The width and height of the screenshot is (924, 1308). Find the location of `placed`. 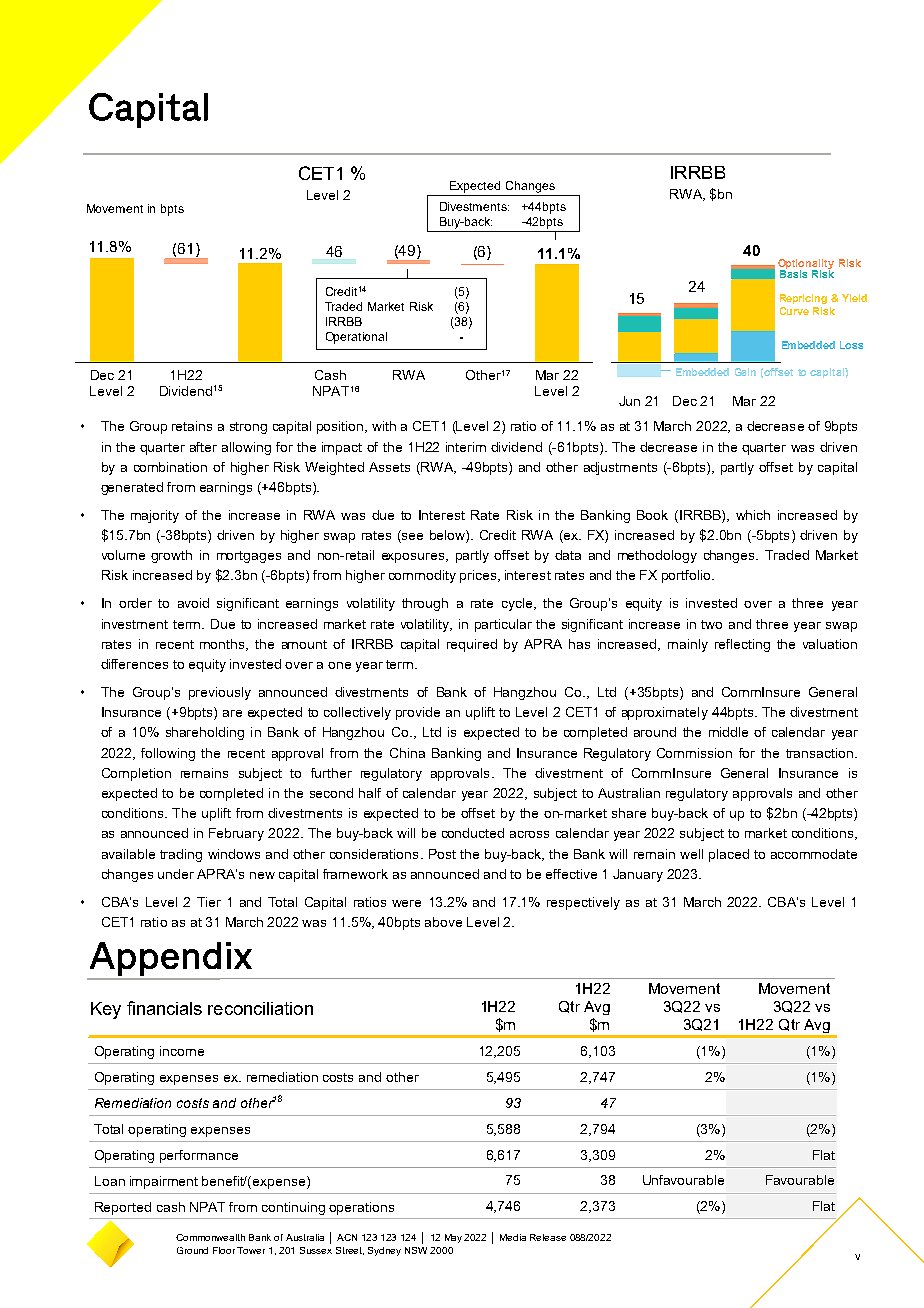

placed is located at coordinates (729, 855).
